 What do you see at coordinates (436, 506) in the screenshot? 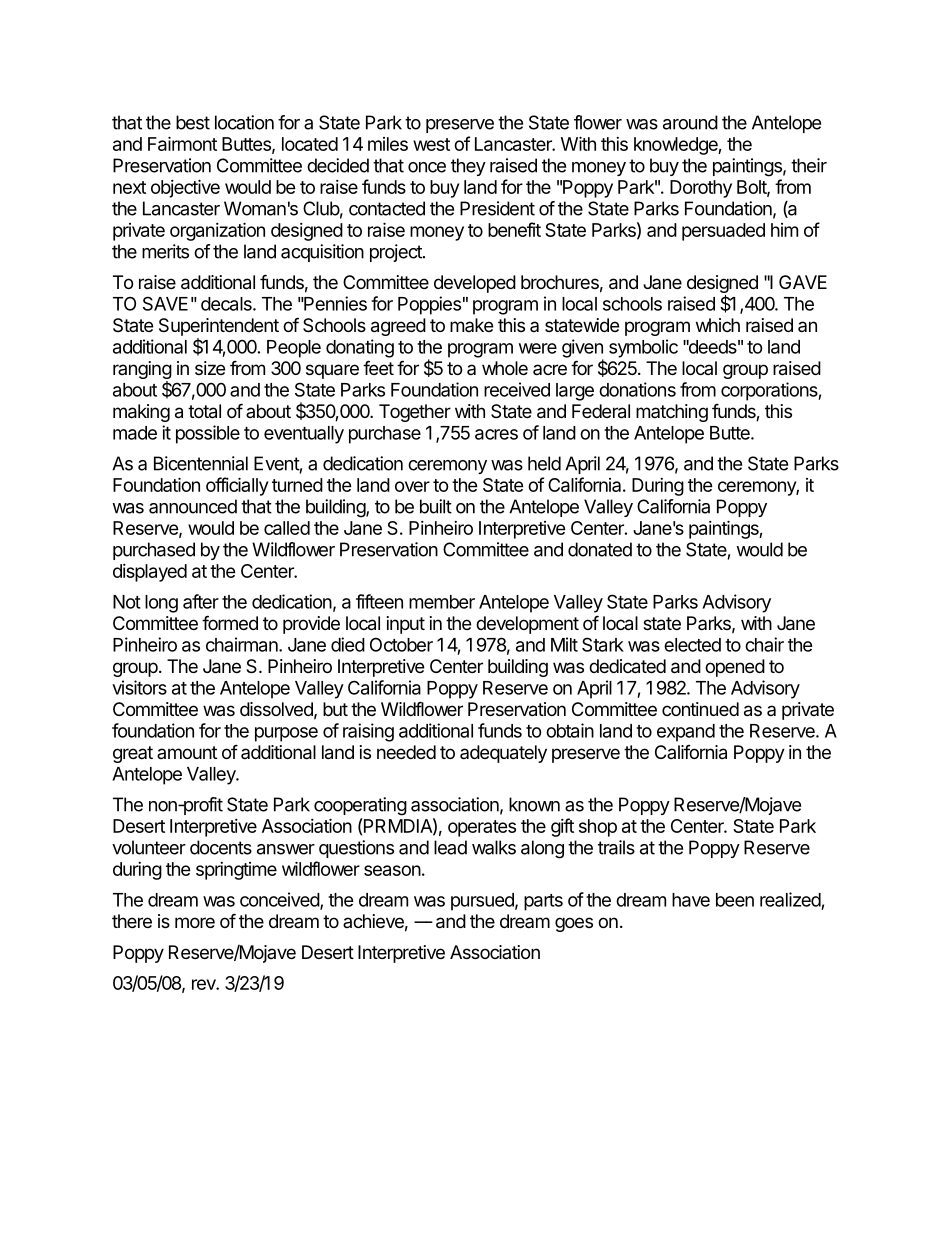
I see `built` at bounding box center [436, 506].
